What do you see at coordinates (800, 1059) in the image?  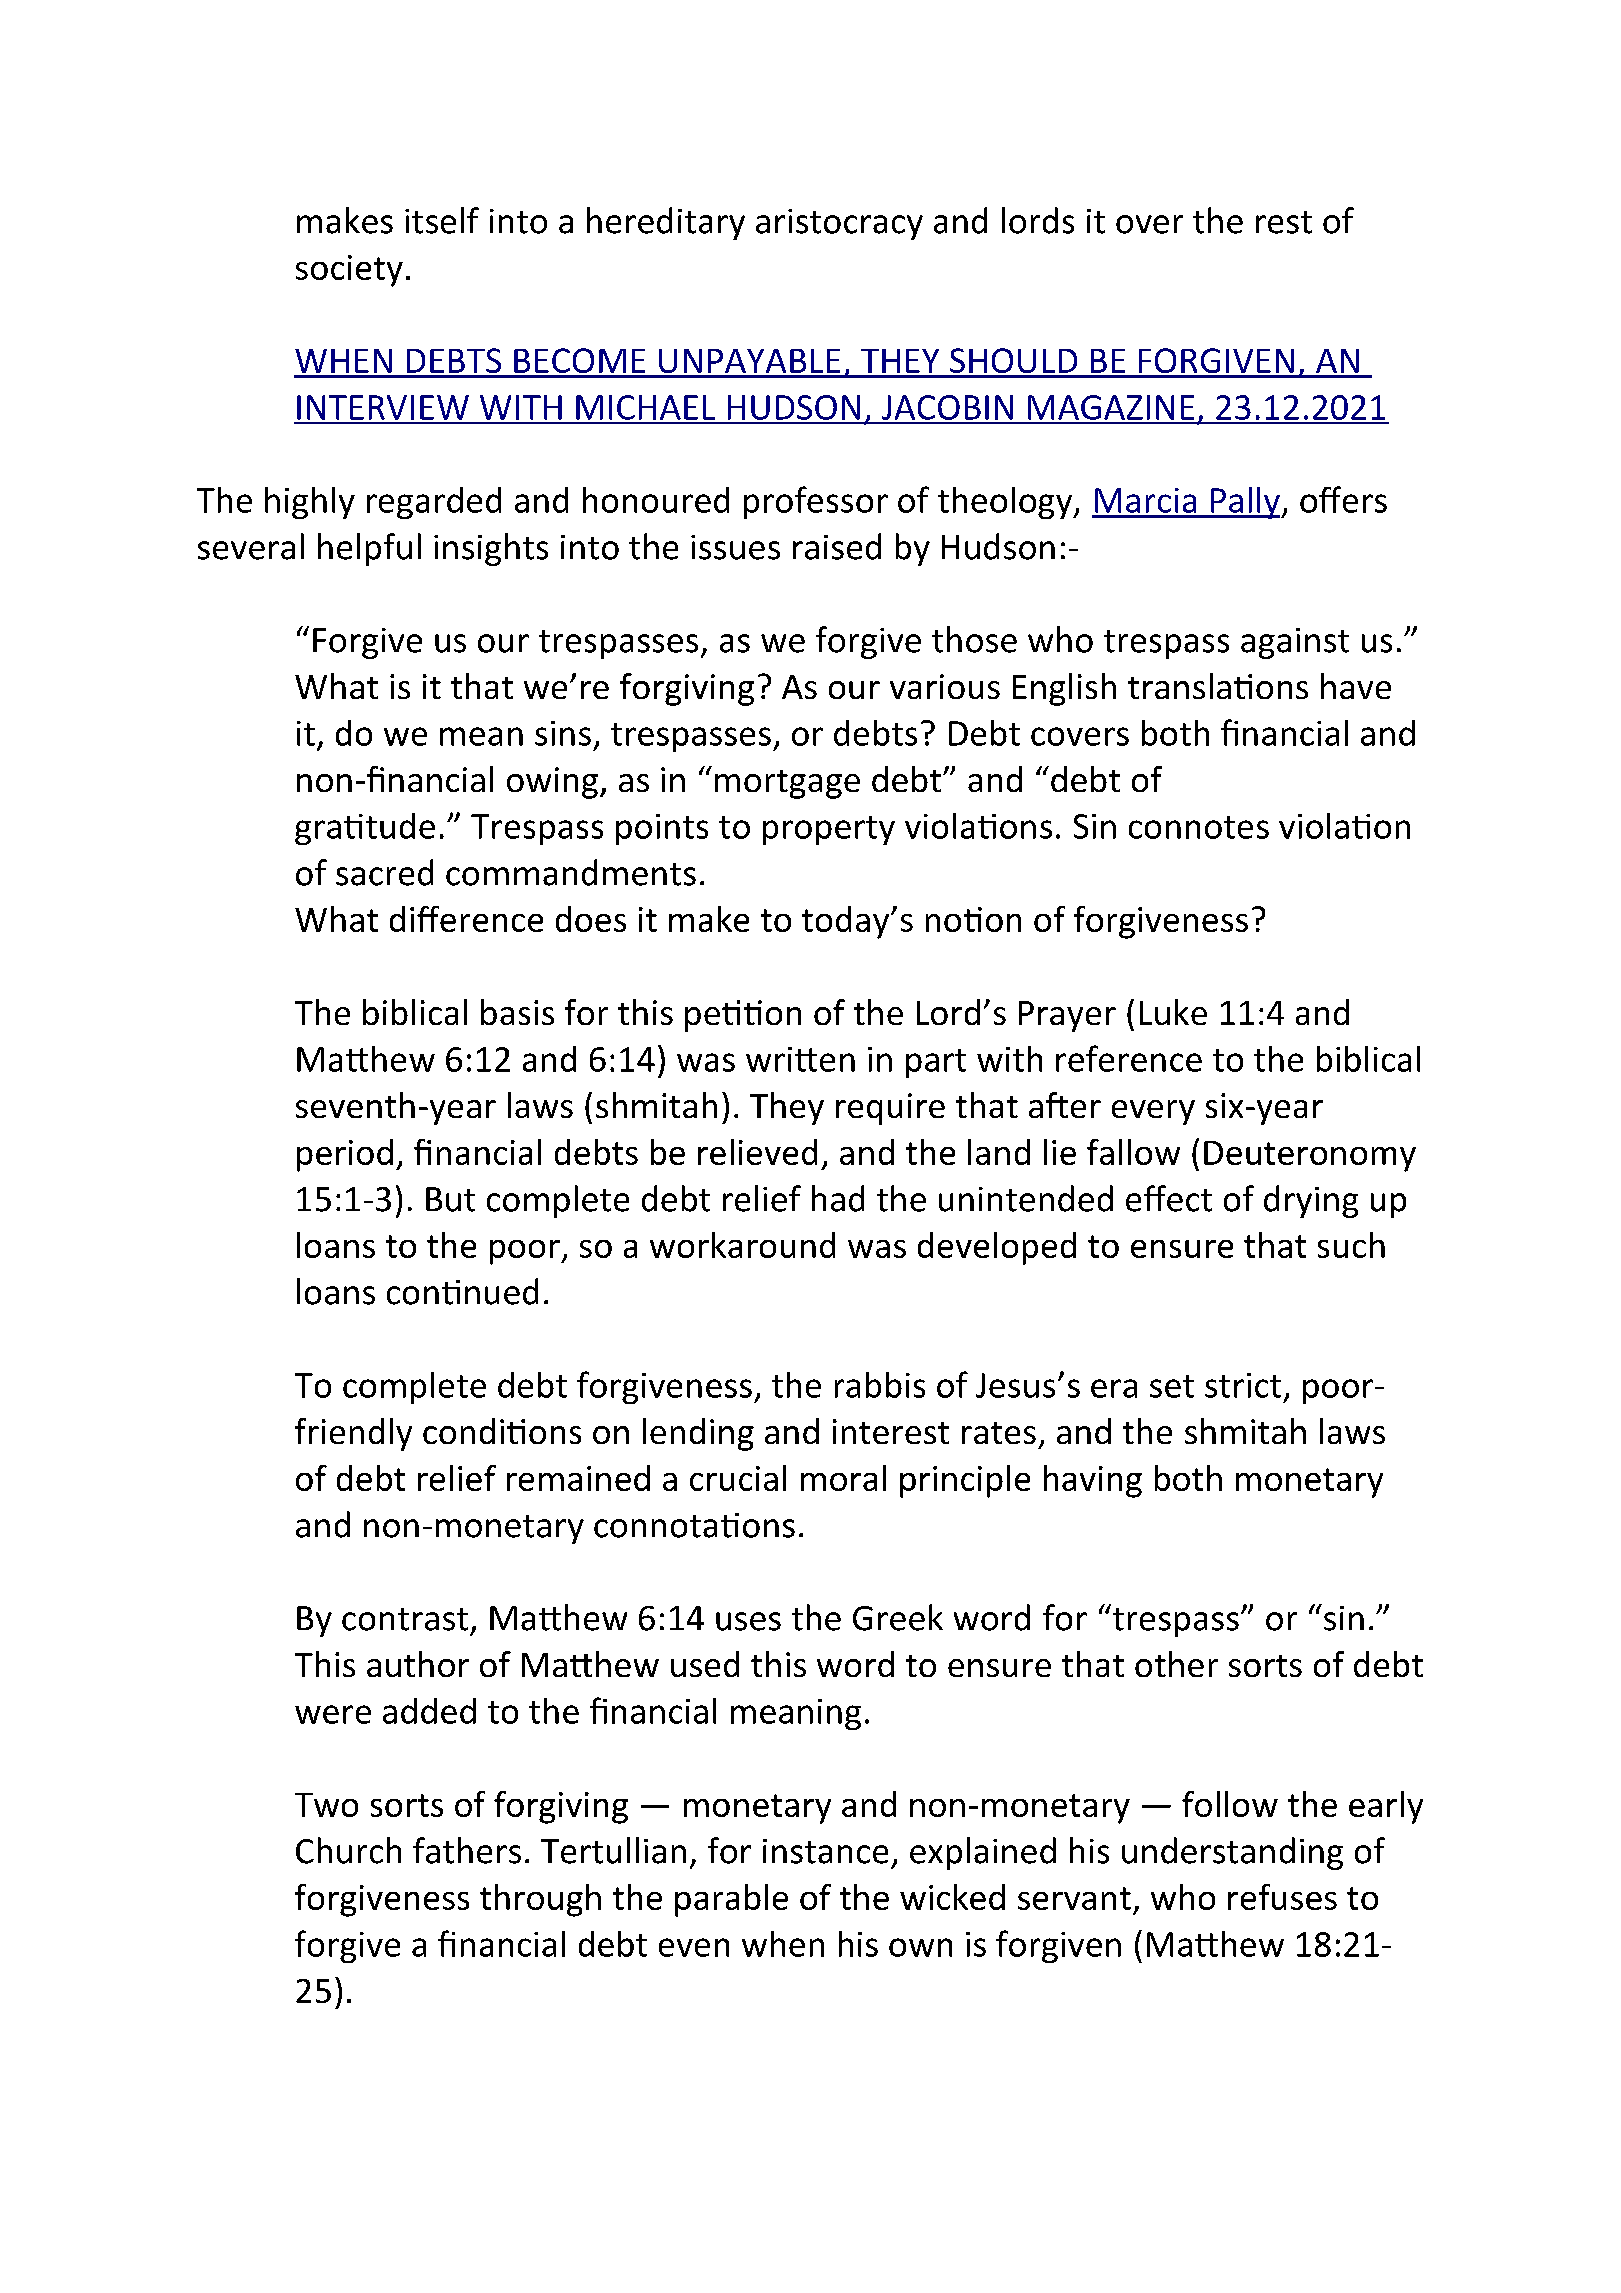 I see `written` at bounding box center [800, 1059].
